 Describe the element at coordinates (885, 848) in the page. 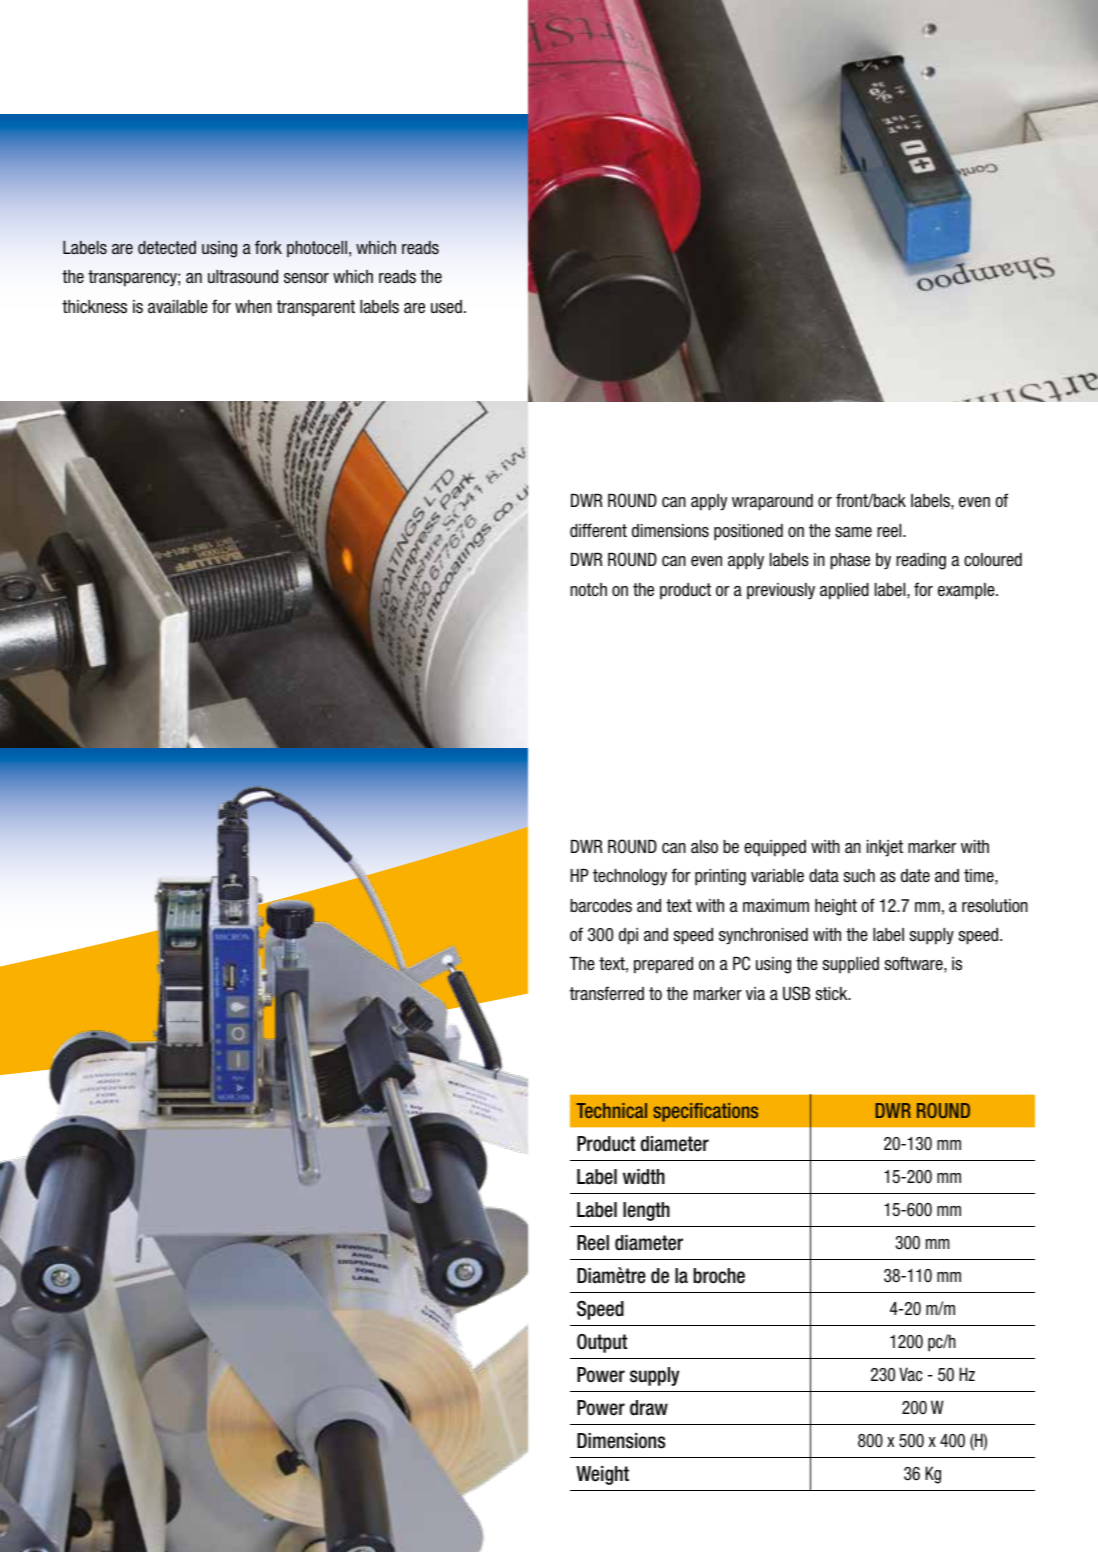

I see `inkjet` at that location.
